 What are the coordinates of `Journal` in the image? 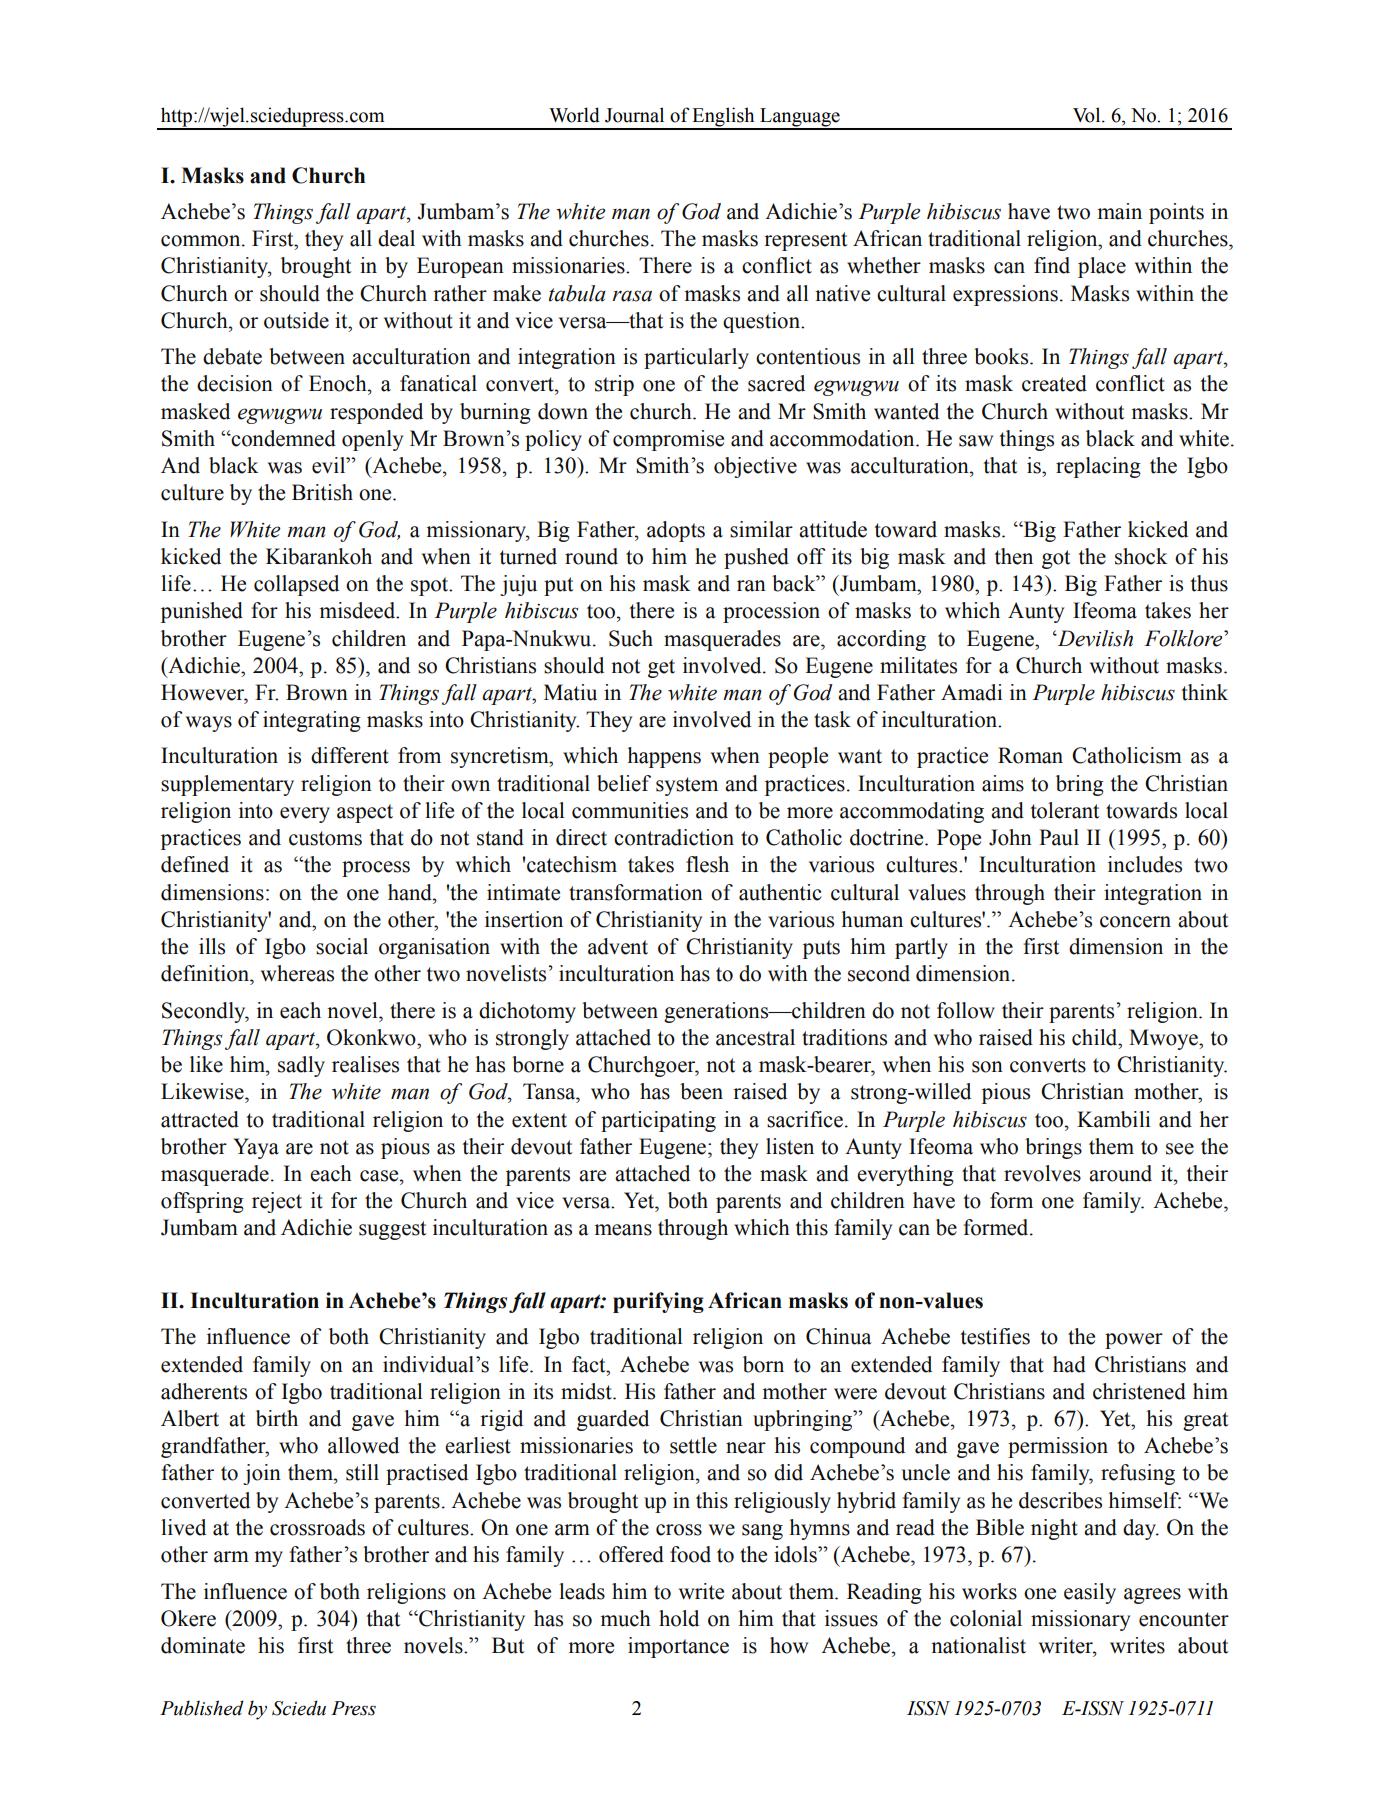 It's located at (634, 115).
